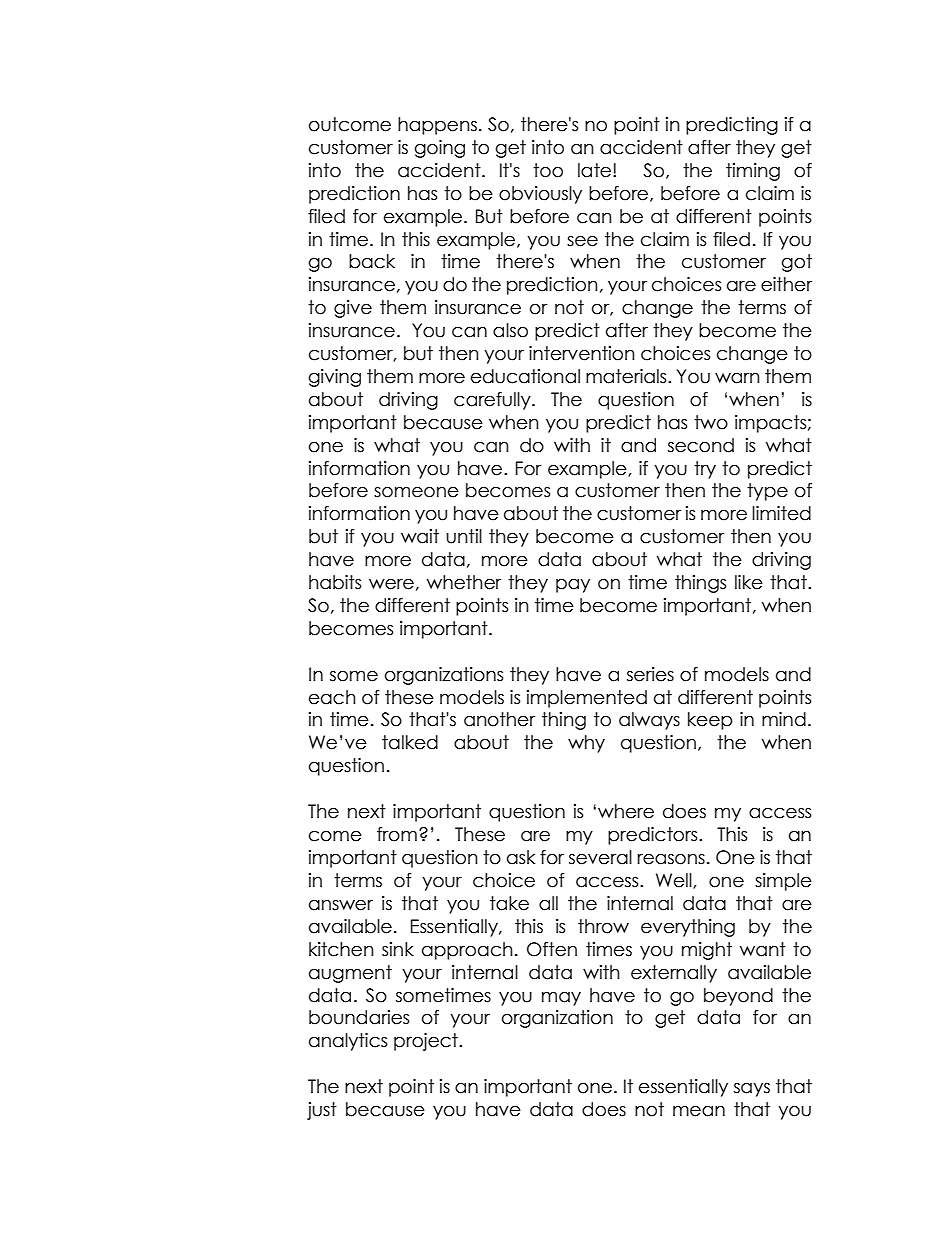  Describe the element at coordinates (753, 172) in the image. I see `timing` at that location.
